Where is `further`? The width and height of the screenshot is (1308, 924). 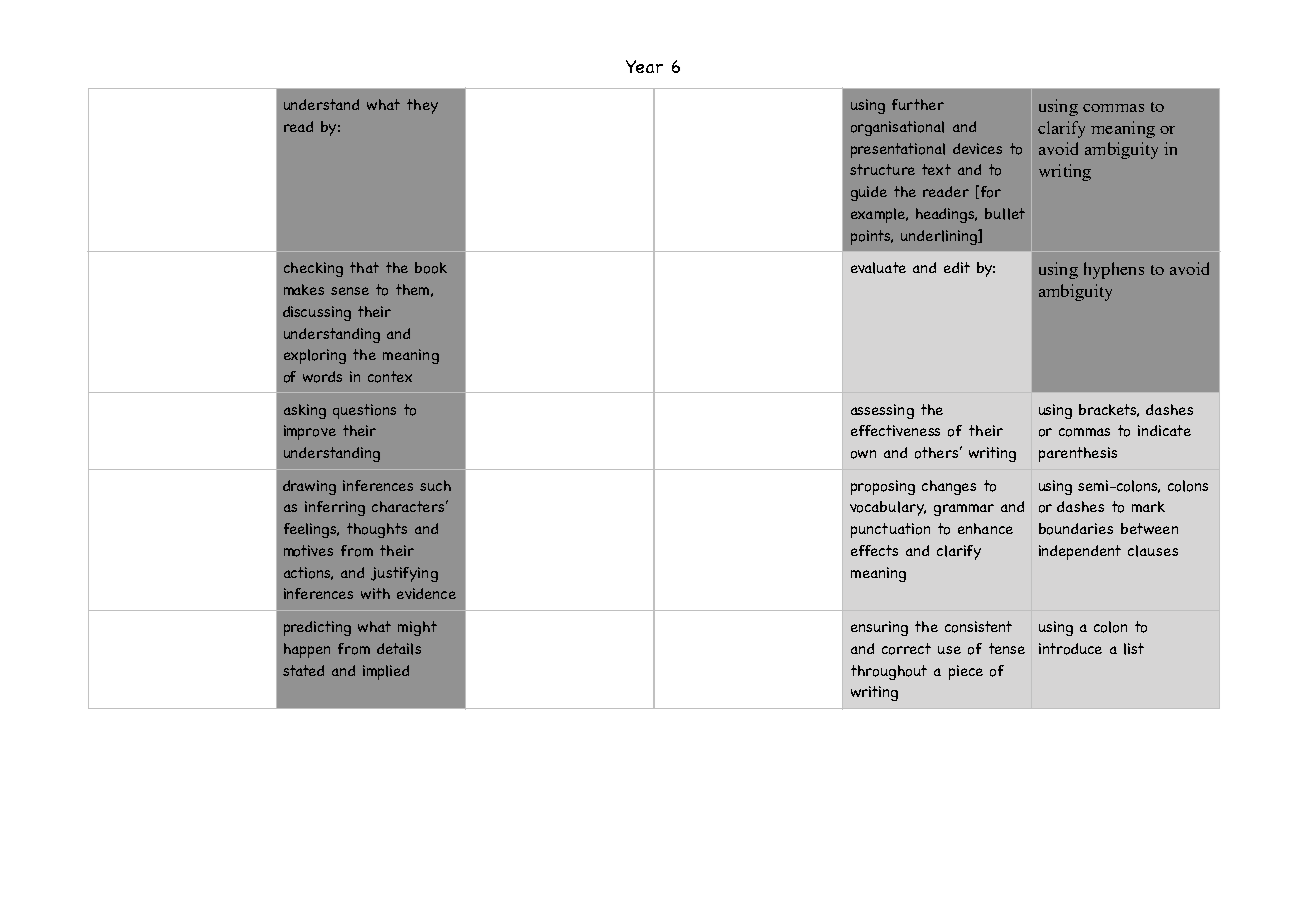
further is located at coordinates (918, 104).
